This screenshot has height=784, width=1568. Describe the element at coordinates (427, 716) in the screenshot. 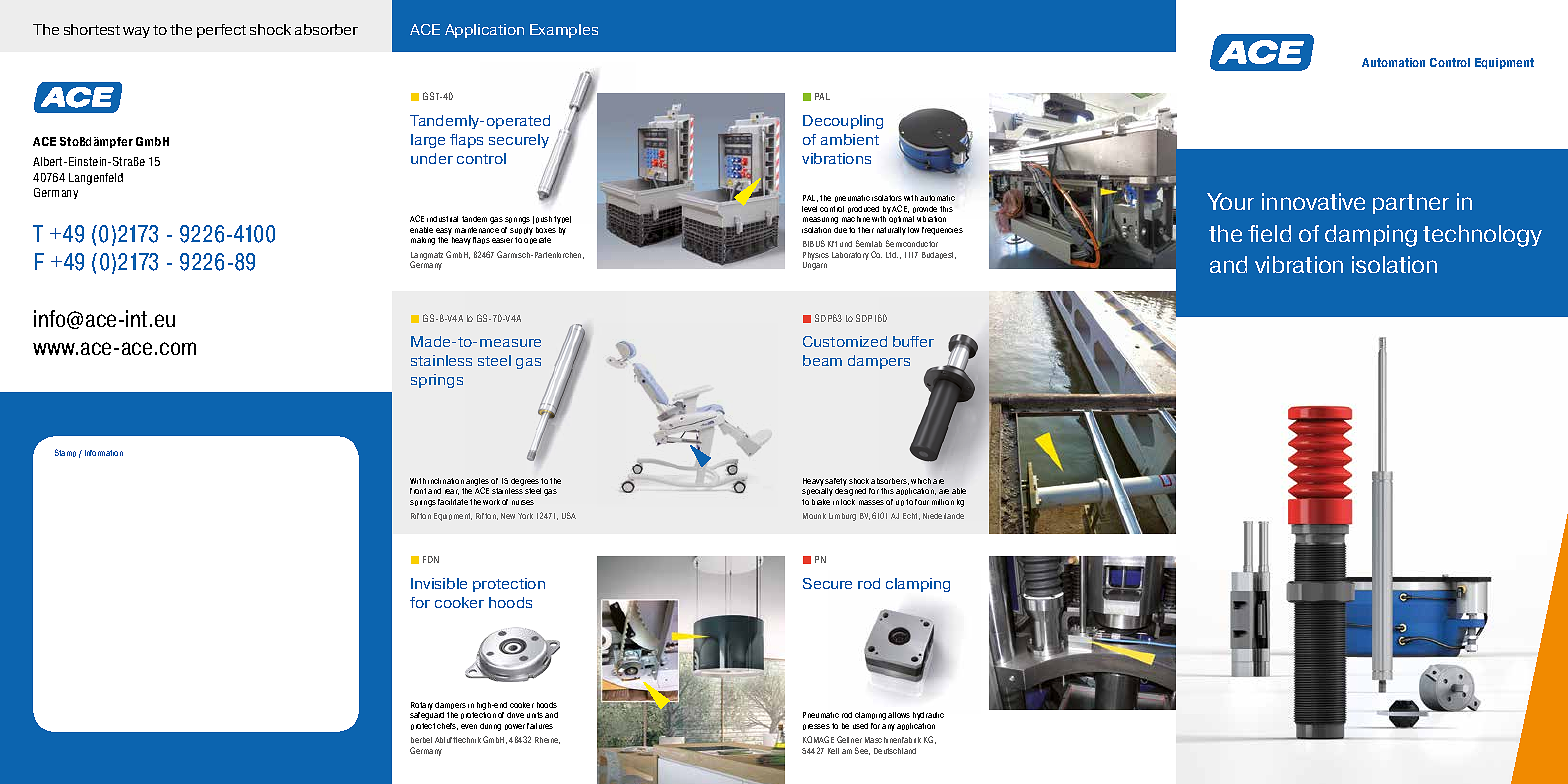

I see `safeguard` at that location.
